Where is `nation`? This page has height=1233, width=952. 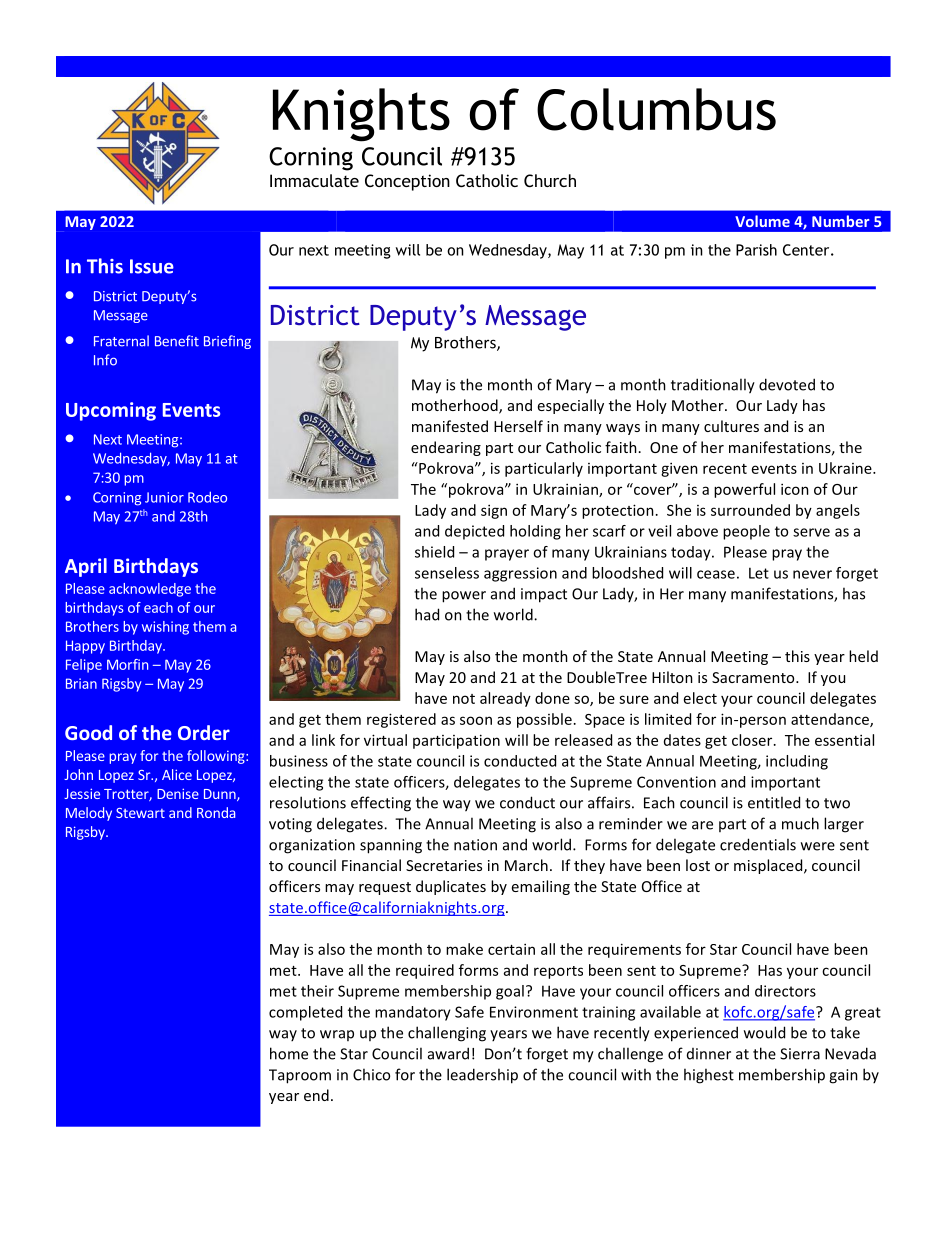 nation is located at coordinates (475, 845).
